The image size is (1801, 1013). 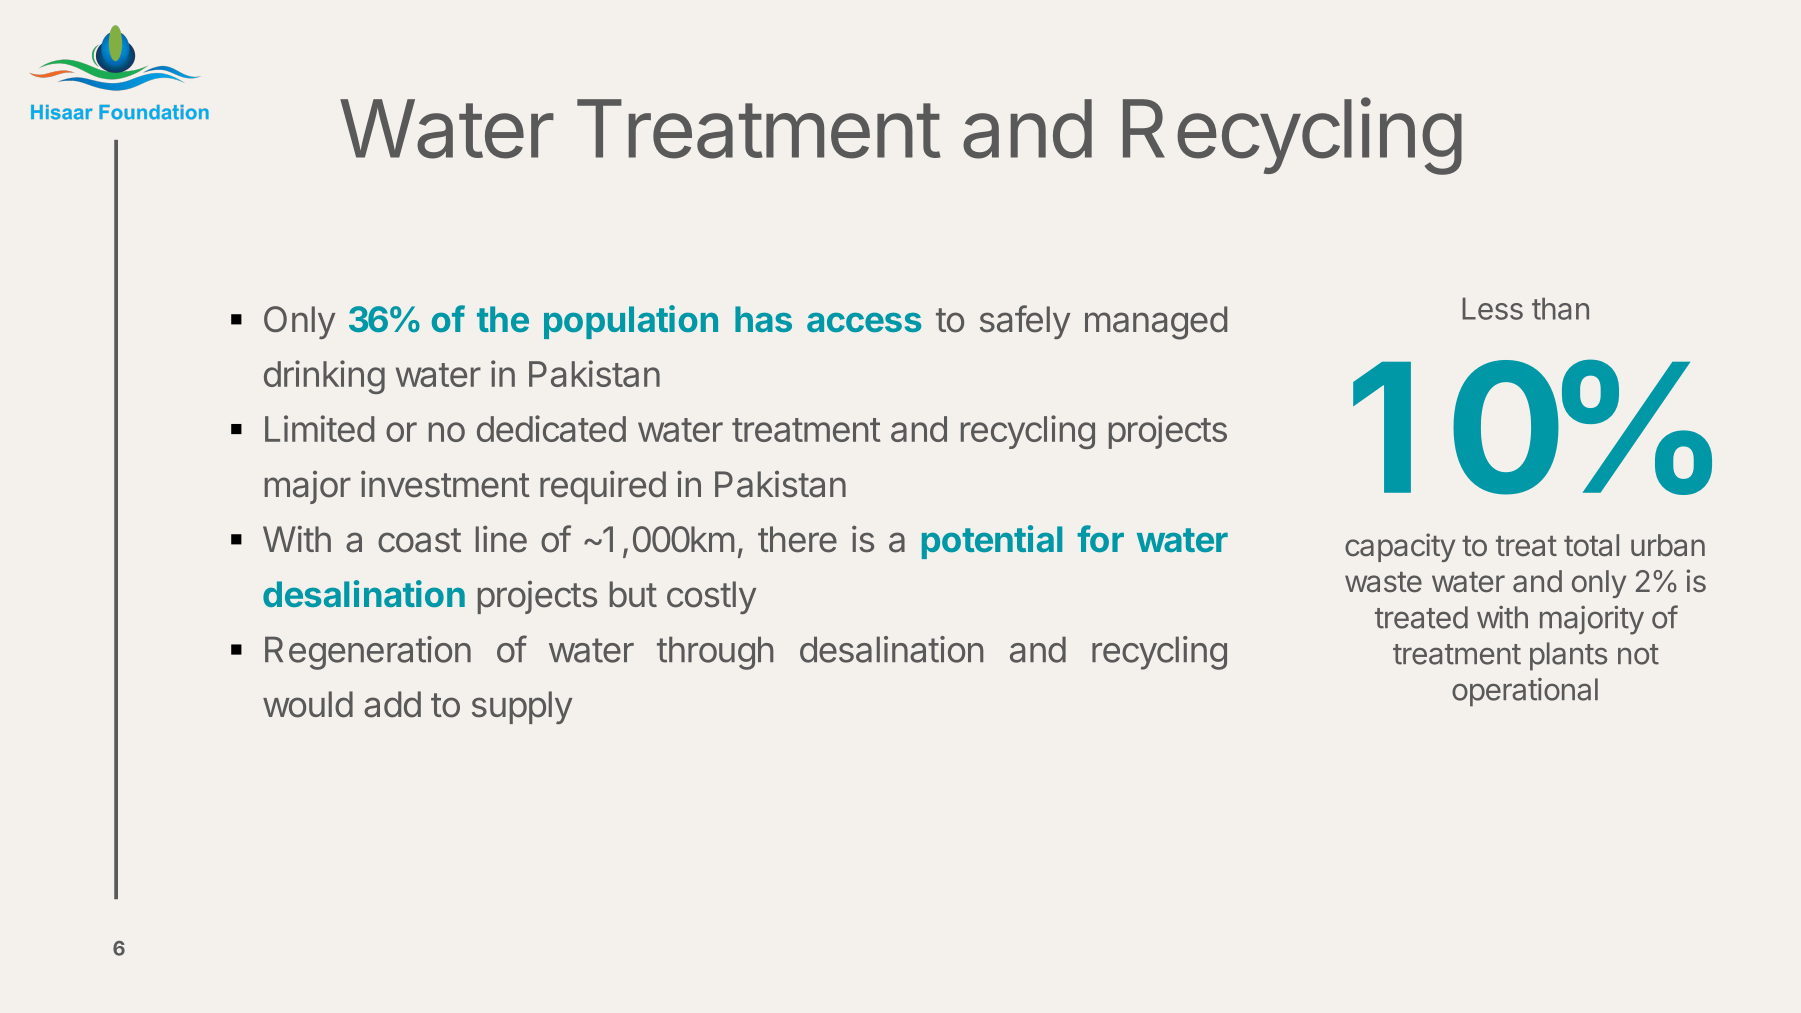 What do you see at coordinates (1591, 545) in the image?
I see `total` at bounding box center [1591, 545].
